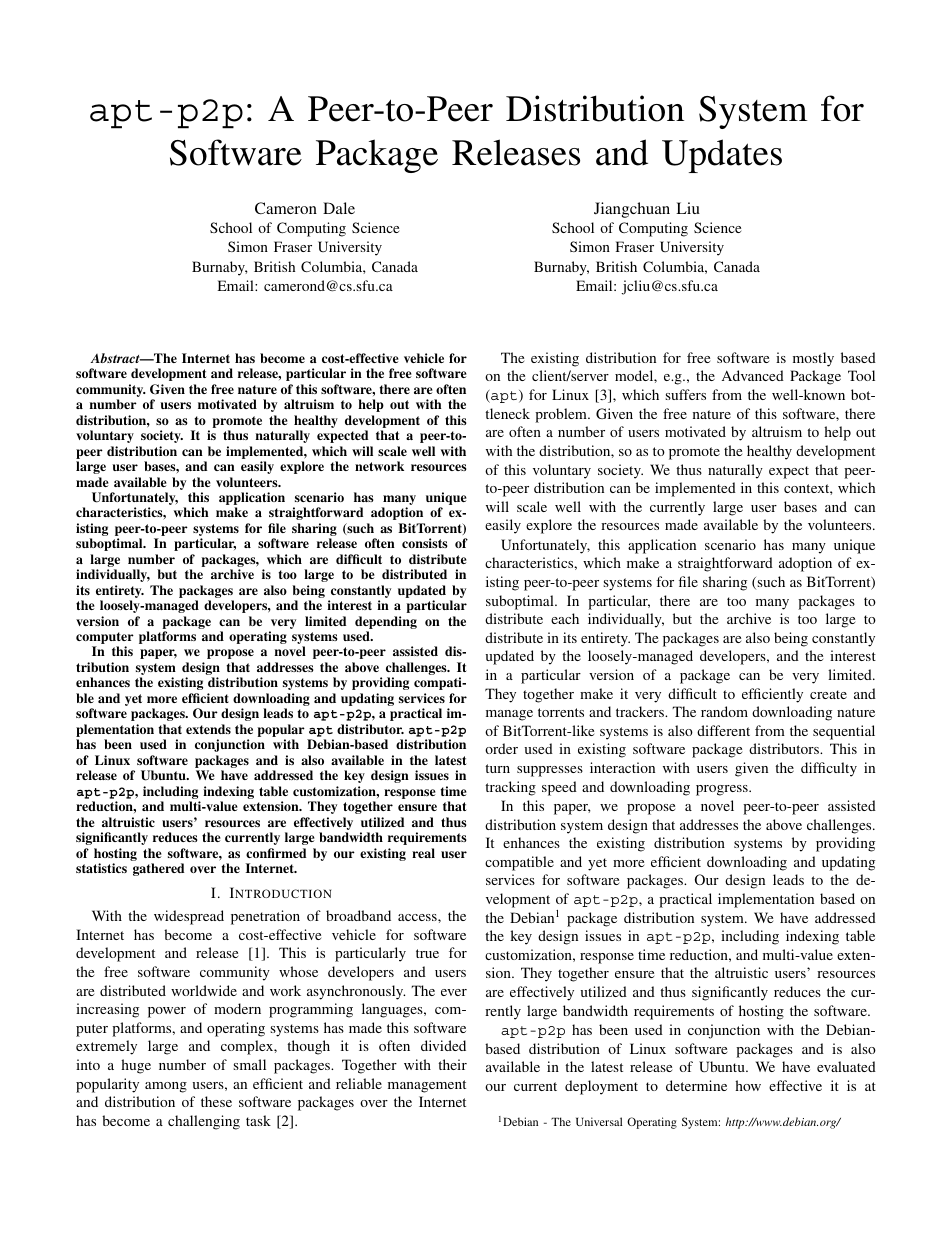 This screenshot has height=1233, width=952. I want to click on each, so click(565, 618).
